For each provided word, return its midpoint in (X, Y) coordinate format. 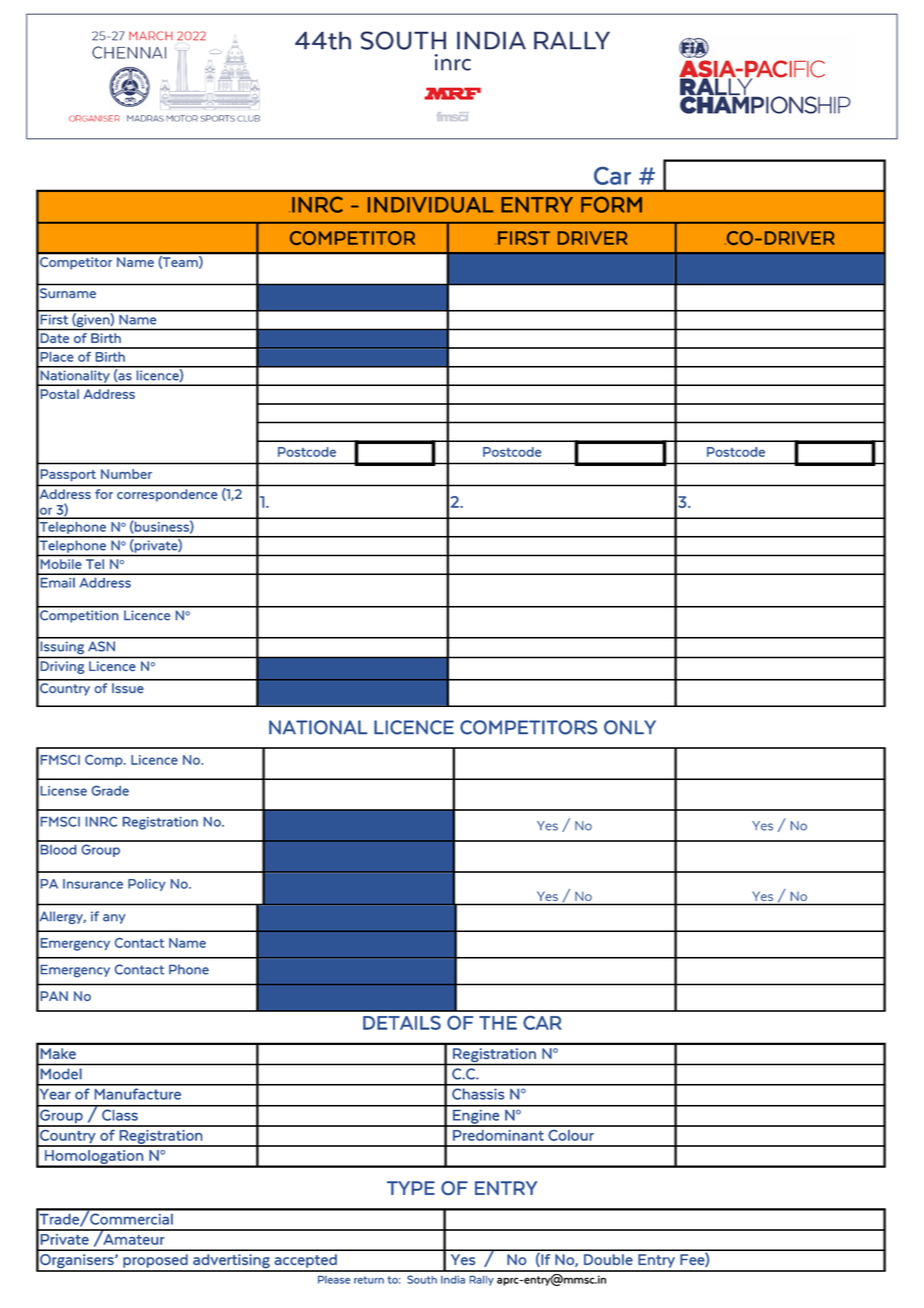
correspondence (167, 495)
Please (334, 1280)
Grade (110, 791)
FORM (611, 204)
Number (126, 474)
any (114, 919)
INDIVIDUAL (430, 205)
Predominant (498, 1135)
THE (498, 1023)
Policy (146, 885)
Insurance (93, 884)
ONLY (630, 727)
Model (61, 1074)
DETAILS (402, 1023)
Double (608, 1259)
